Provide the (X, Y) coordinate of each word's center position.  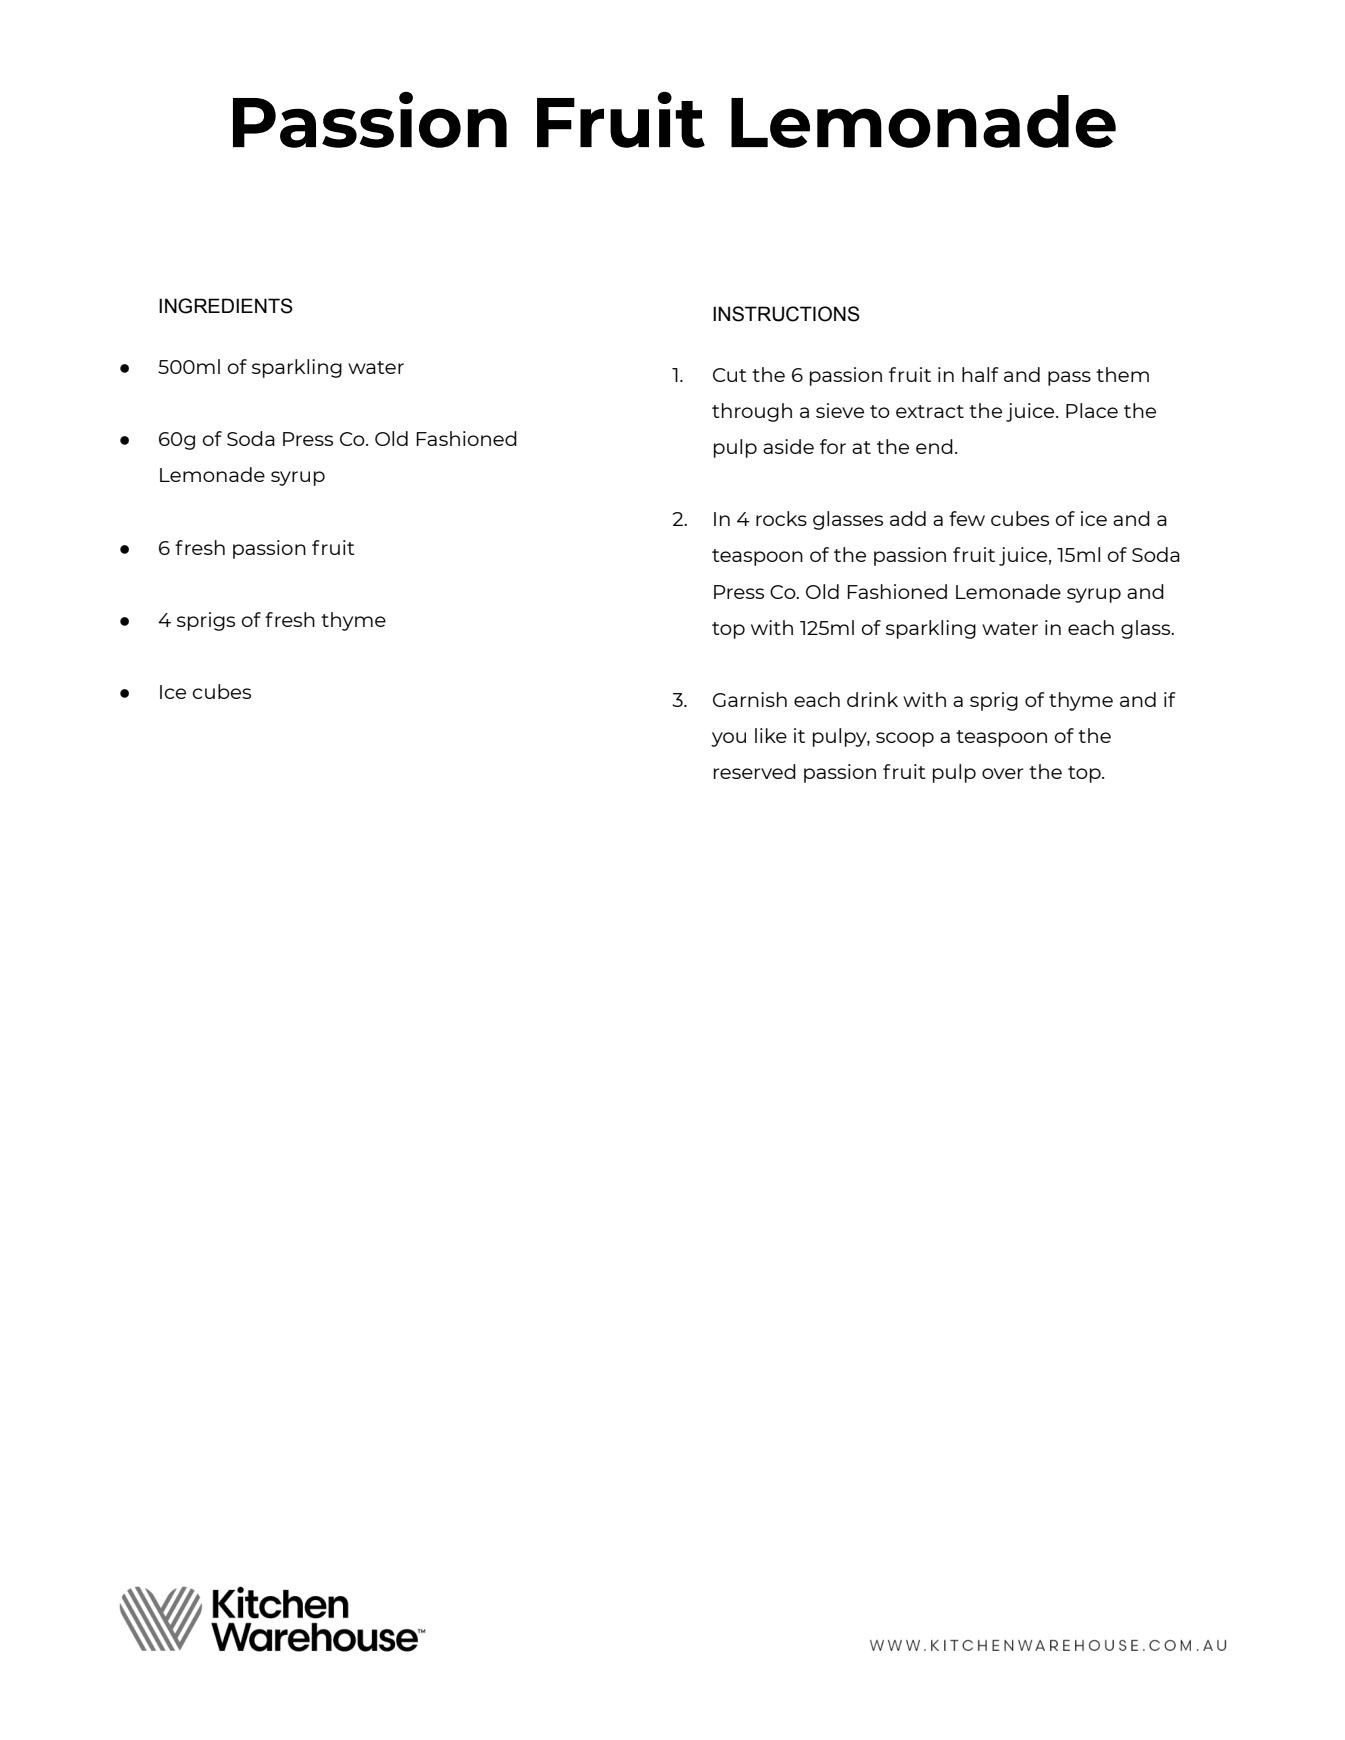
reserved (755, 771)
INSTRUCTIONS (786, 314)
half (980, 374)
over (1003, 773)
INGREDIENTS (226, 306)
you (728, 739)
